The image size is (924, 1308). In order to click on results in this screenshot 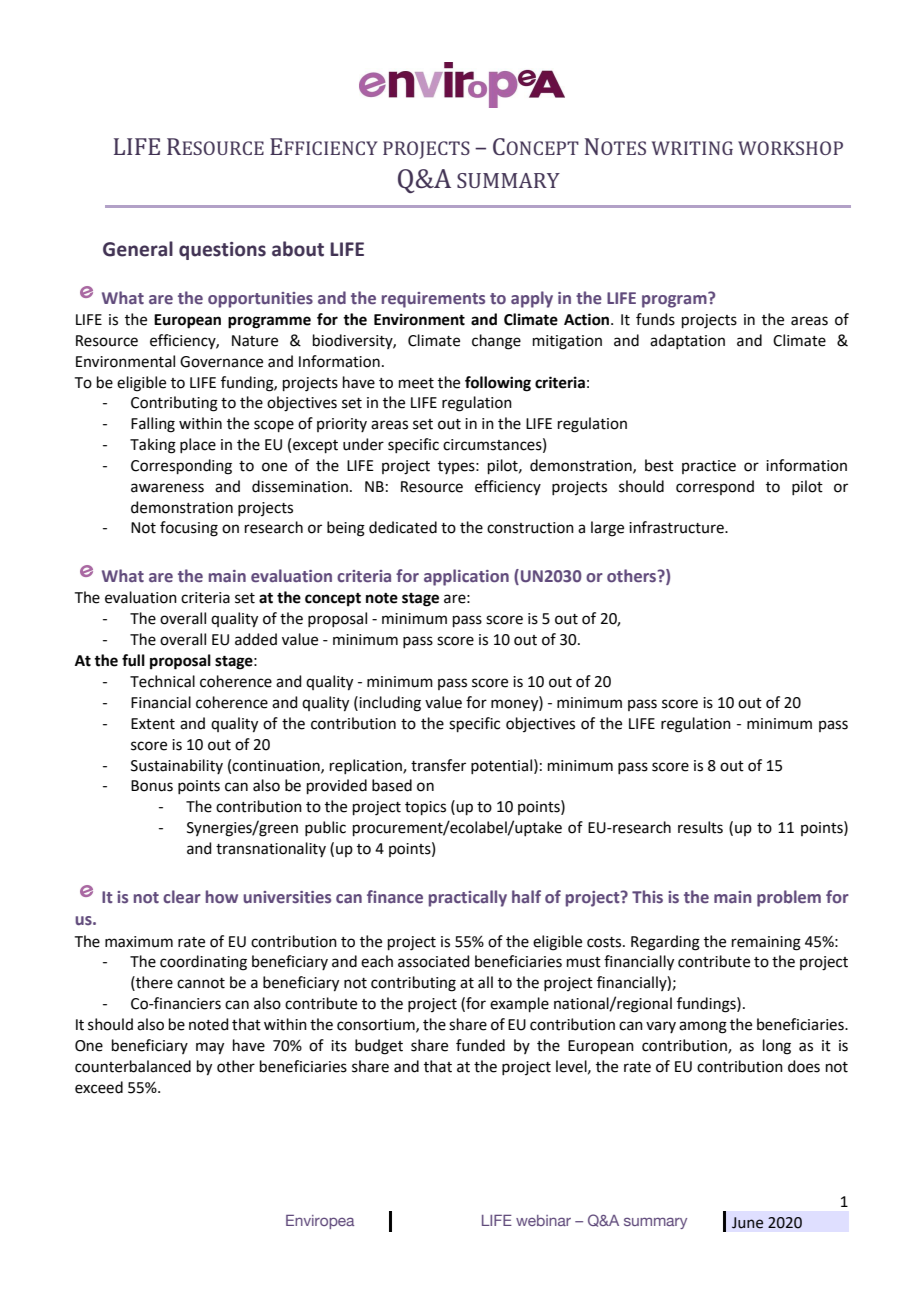, I will do `click(700, 827)`.
